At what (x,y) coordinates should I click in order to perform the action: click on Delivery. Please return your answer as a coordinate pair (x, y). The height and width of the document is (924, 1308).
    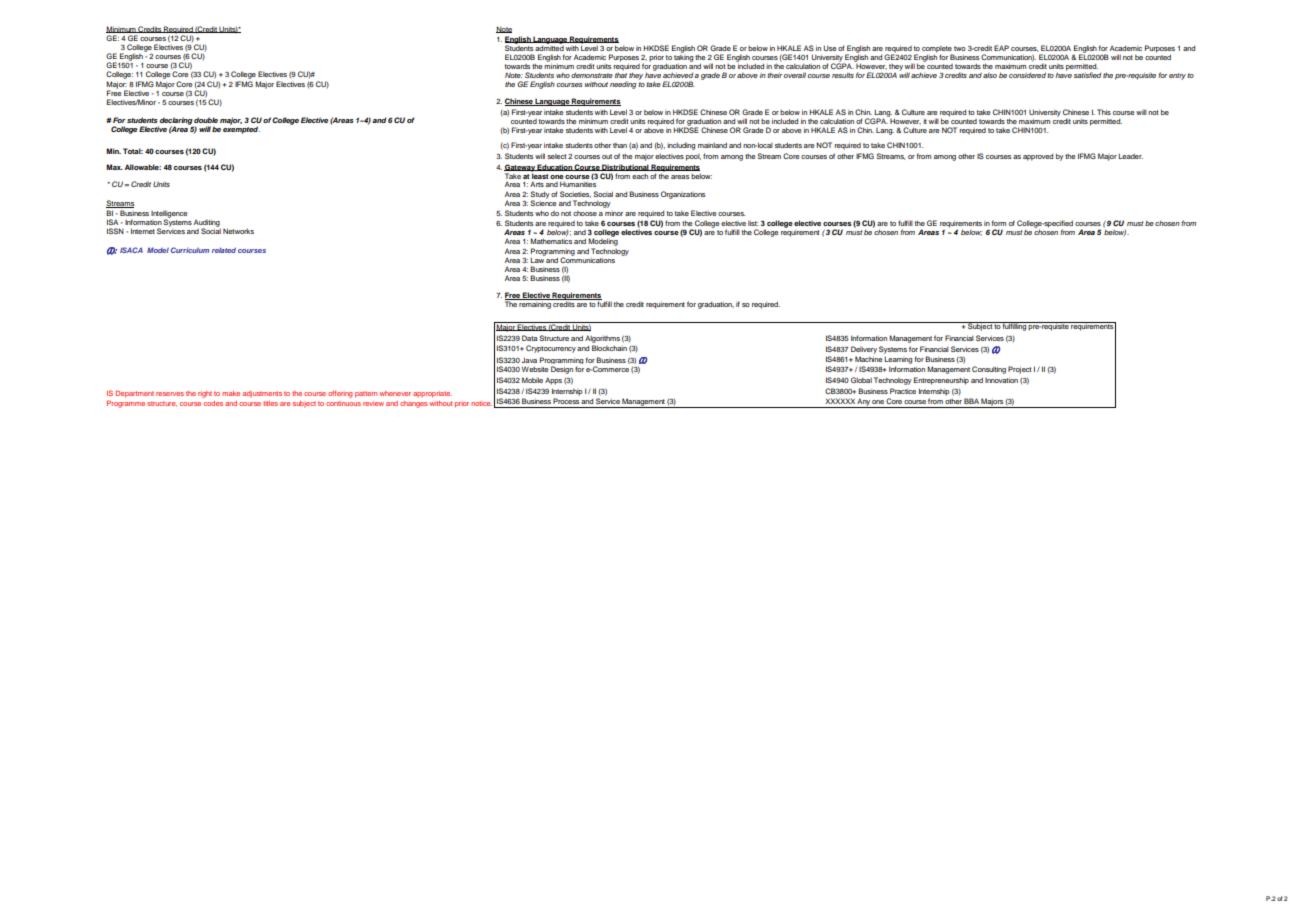
    Looking at the image, I should click on (864, 350).
